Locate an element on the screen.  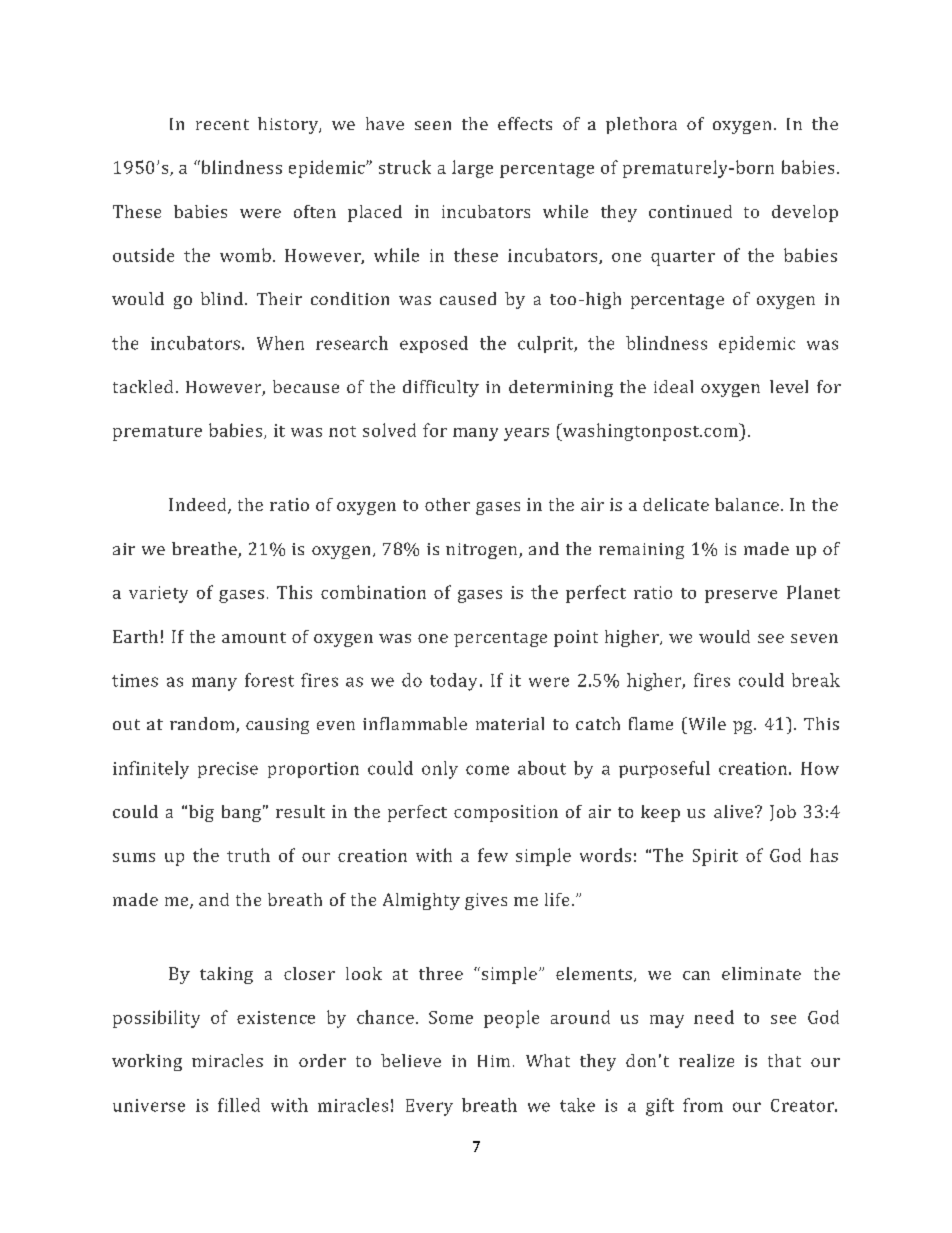
come is located at coordinates (487, 770).
